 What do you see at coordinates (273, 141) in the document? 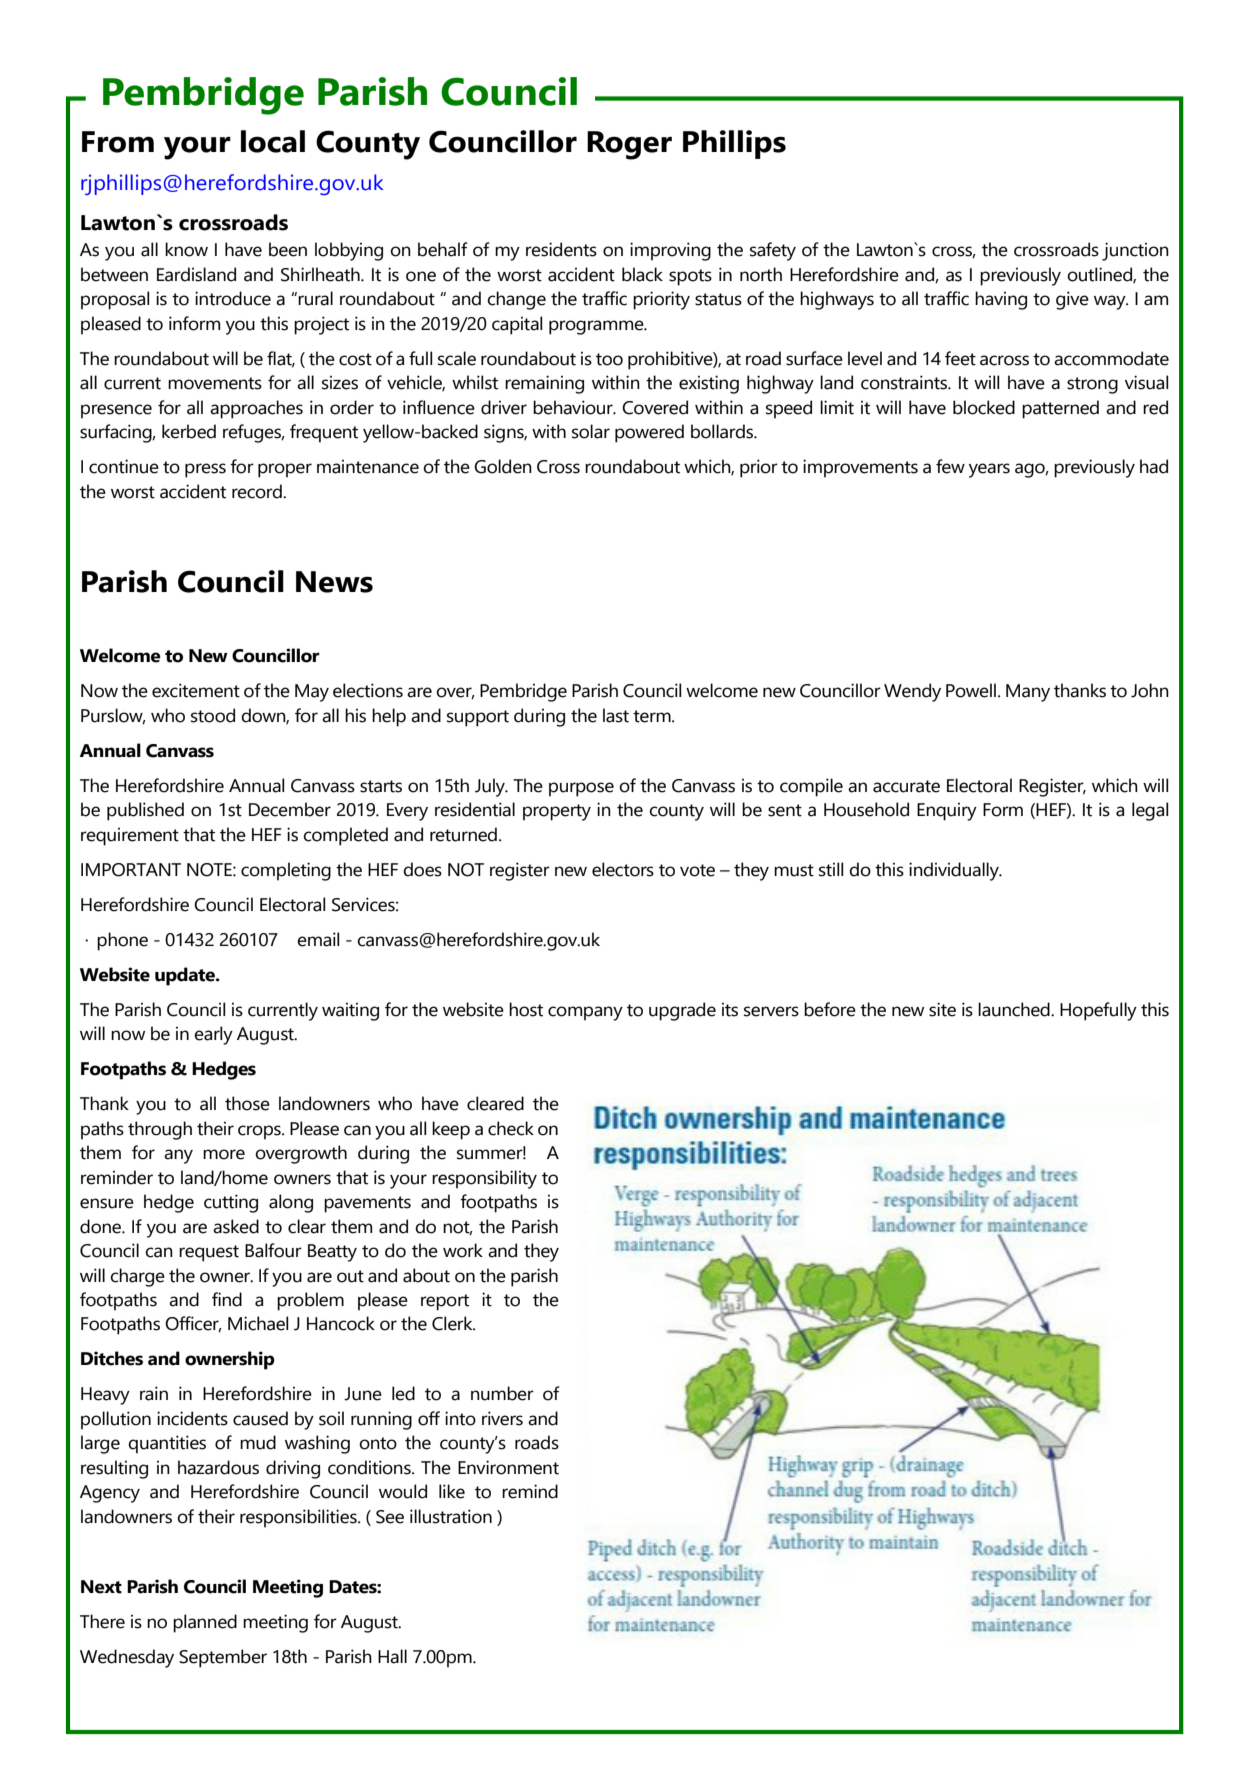
I see `local` at bounding box center [273, 141].
